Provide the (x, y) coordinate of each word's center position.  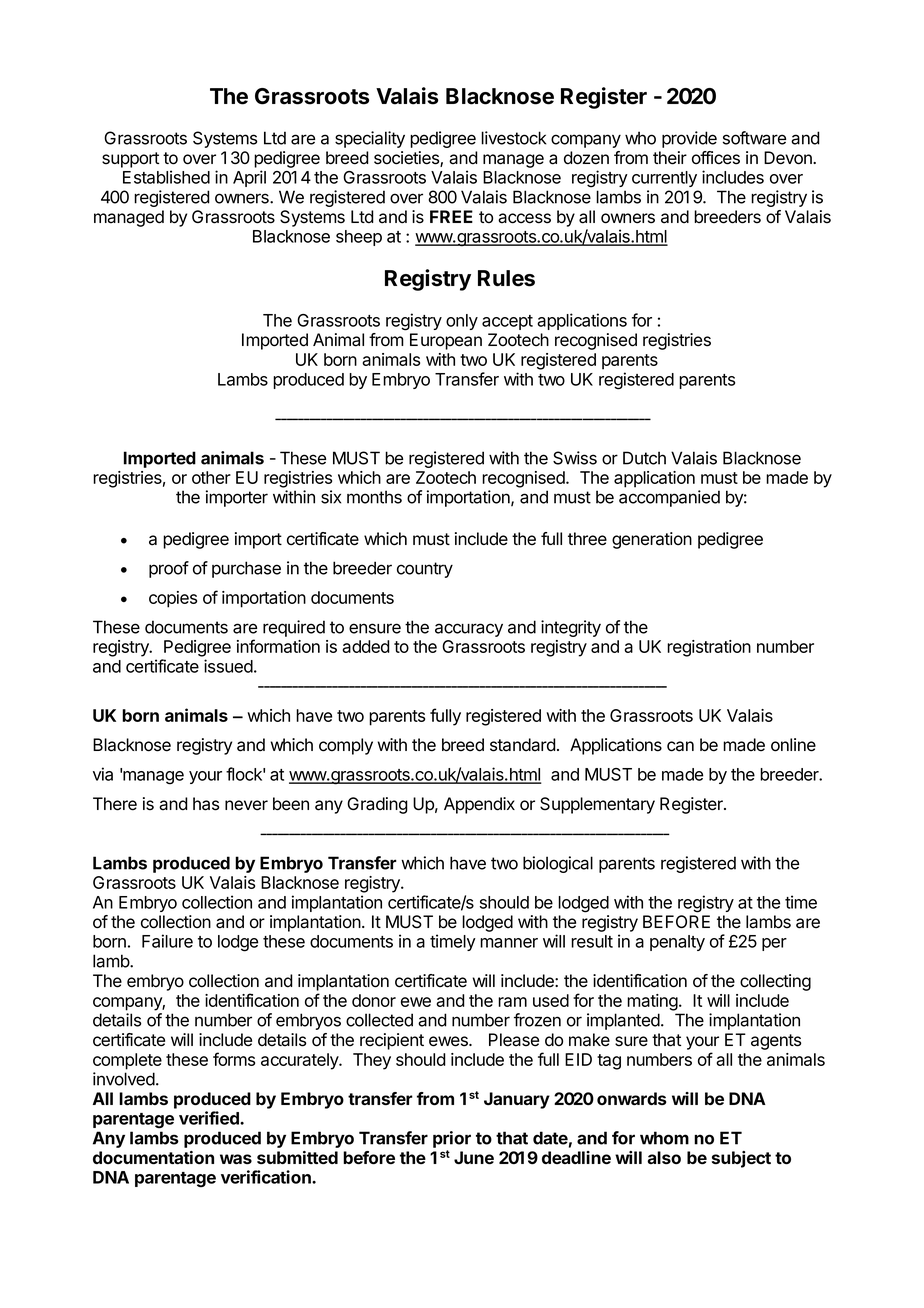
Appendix (479, 805)
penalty (677, 943)
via (103, 774)
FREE (451, 216)
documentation (153, 1157)
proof (169, 569)
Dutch (644, 458)
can (680, 746)
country (425, 570)
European (446, 341)
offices (716, 158)
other (211, 477)
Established (166, 177)
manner (509, 943)
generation (652, 540)
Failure (167, 941)
